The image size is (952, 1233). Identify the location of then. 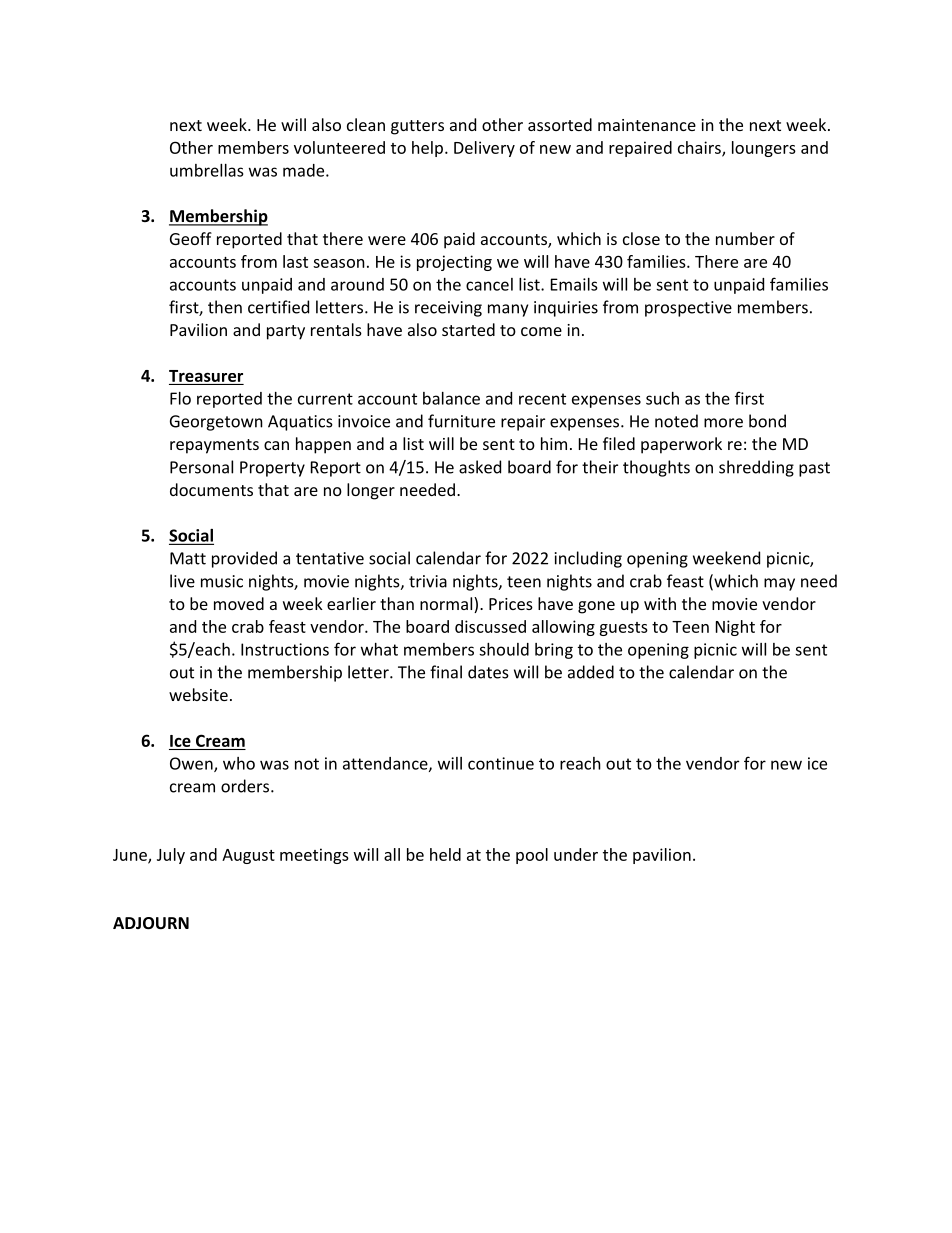
(225, 307).
